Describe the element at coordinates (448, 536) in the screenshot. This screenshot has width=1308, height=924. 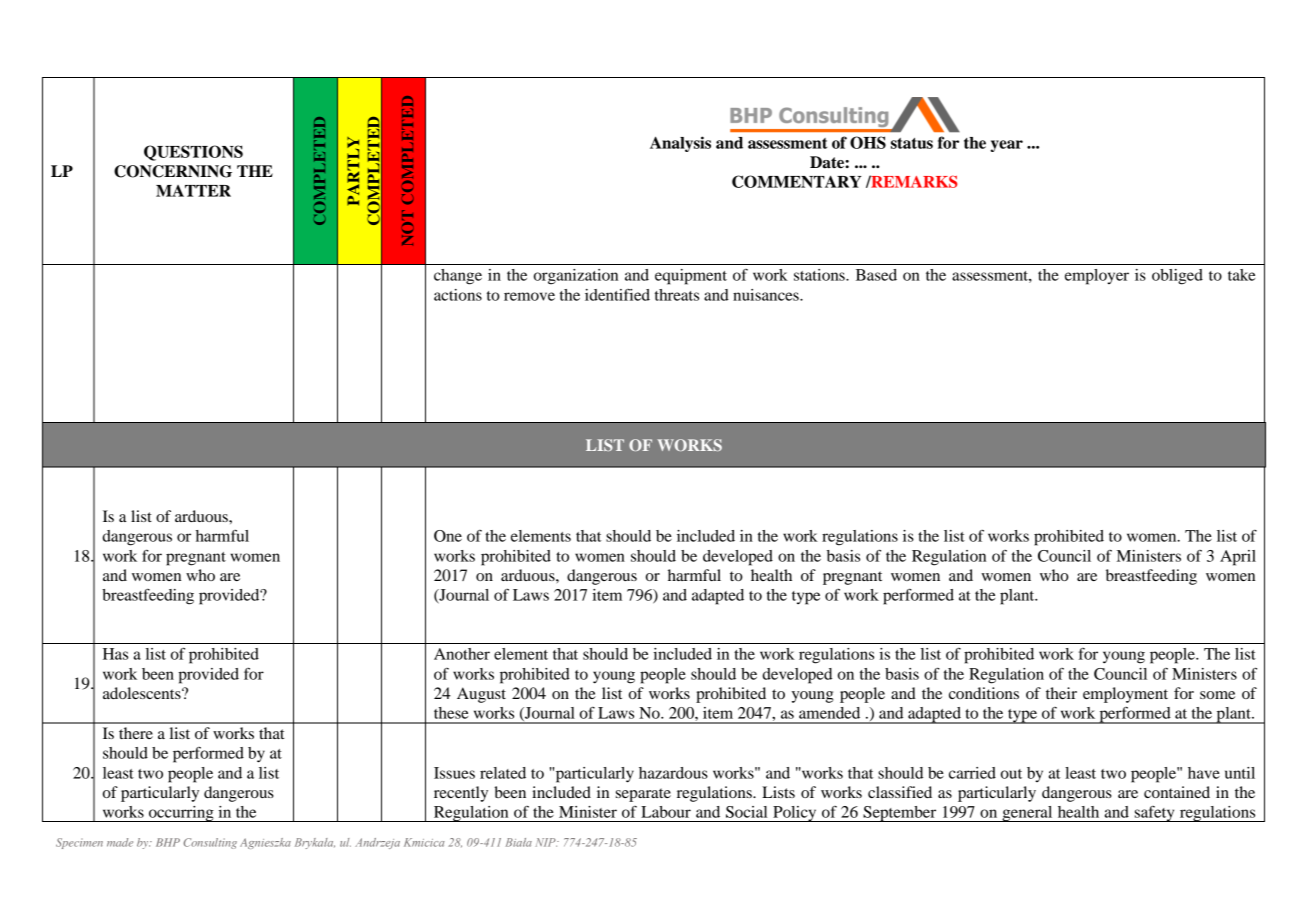
I see `One` at that location.
